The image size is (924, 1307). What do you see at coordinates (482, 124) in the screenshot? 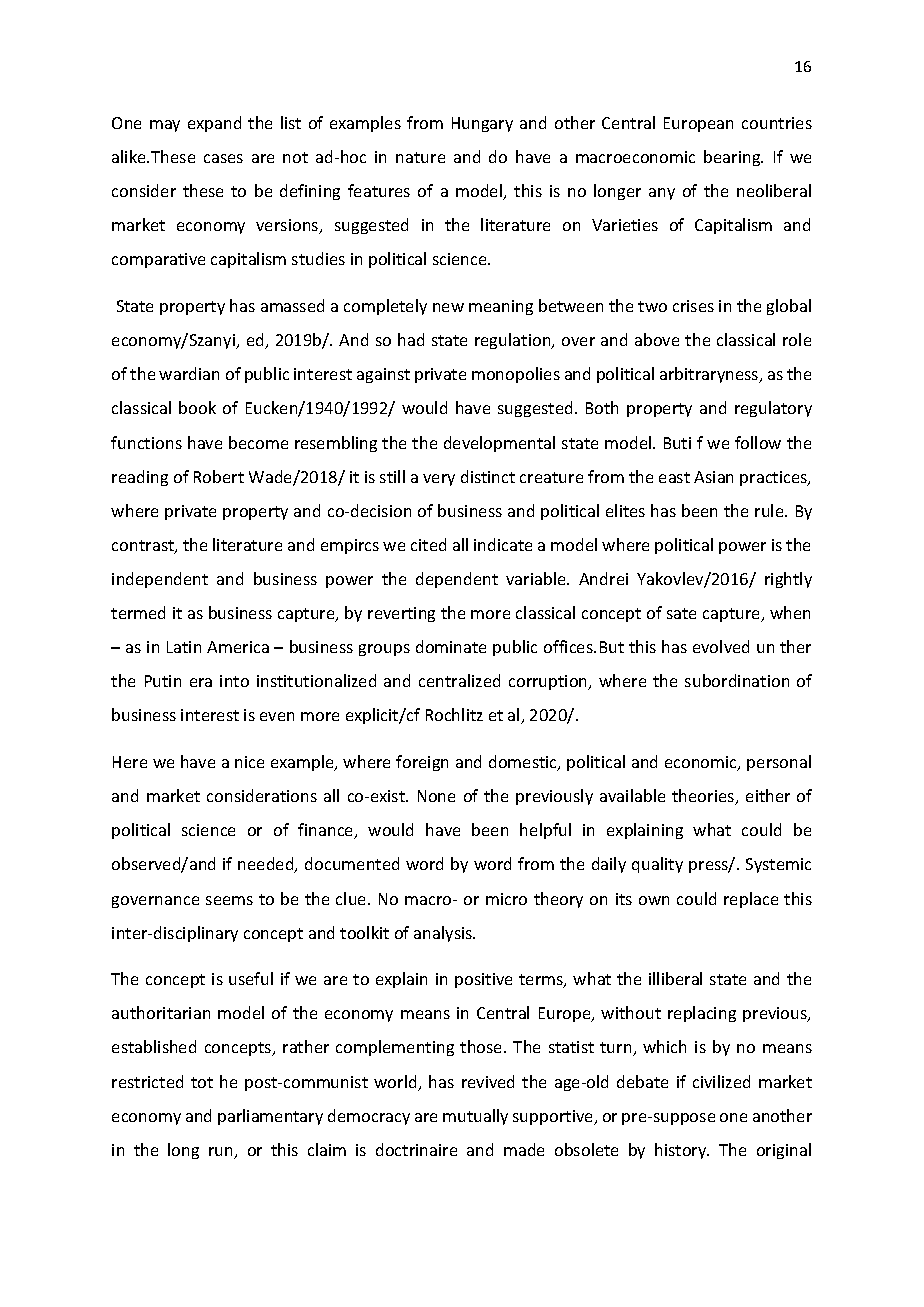
I see `Hungary` at bounding box center [482, 124].
